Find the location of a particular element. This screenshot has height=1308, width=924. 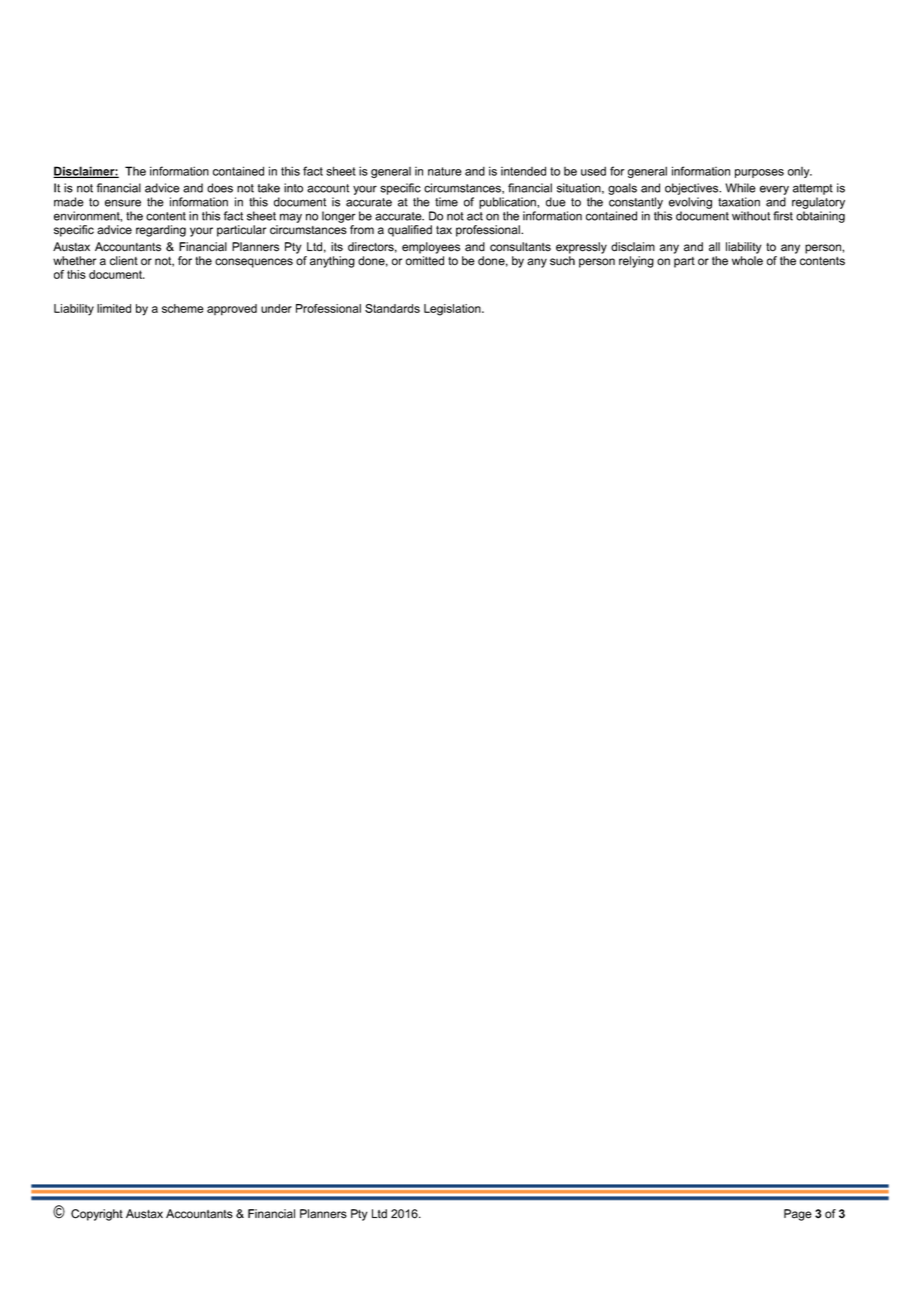

under is located at coordinates (276, 308).
